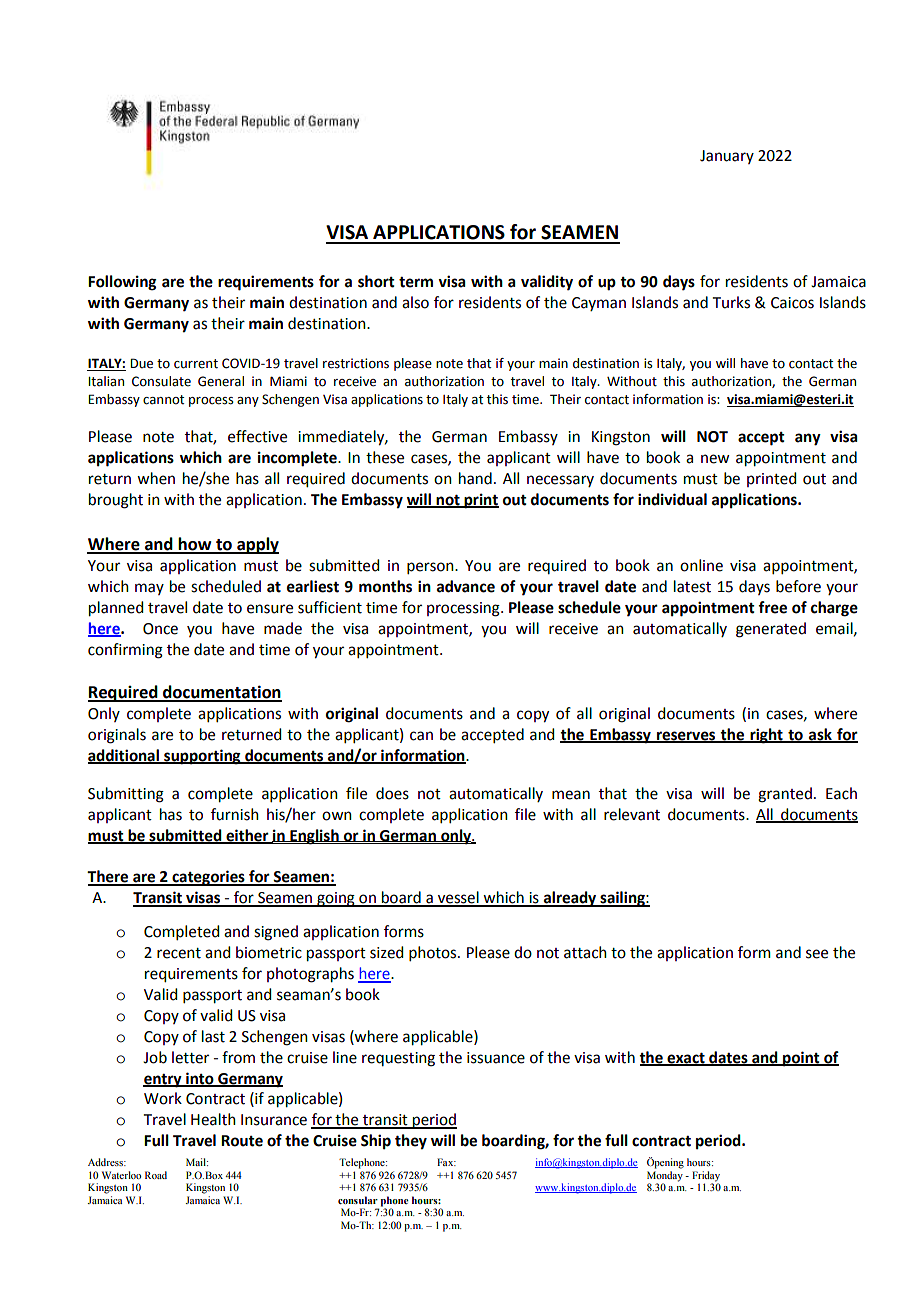 Image resolution: width=924 pixels, height=1308 pixels. I want to click on Following, so click(122, 283).
